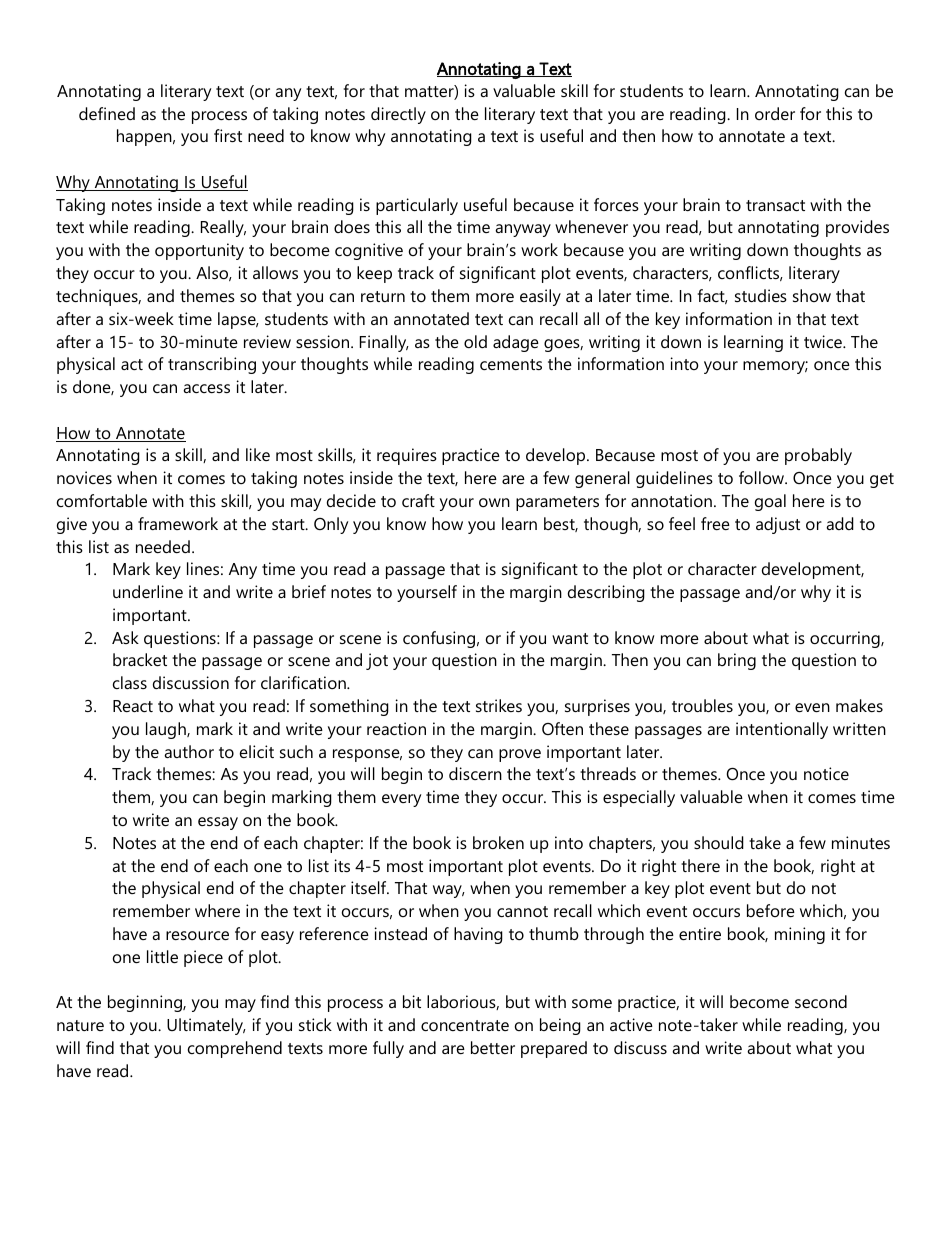 The image size is (952, 1233). I want to click on strikes, so click(499, 705).
